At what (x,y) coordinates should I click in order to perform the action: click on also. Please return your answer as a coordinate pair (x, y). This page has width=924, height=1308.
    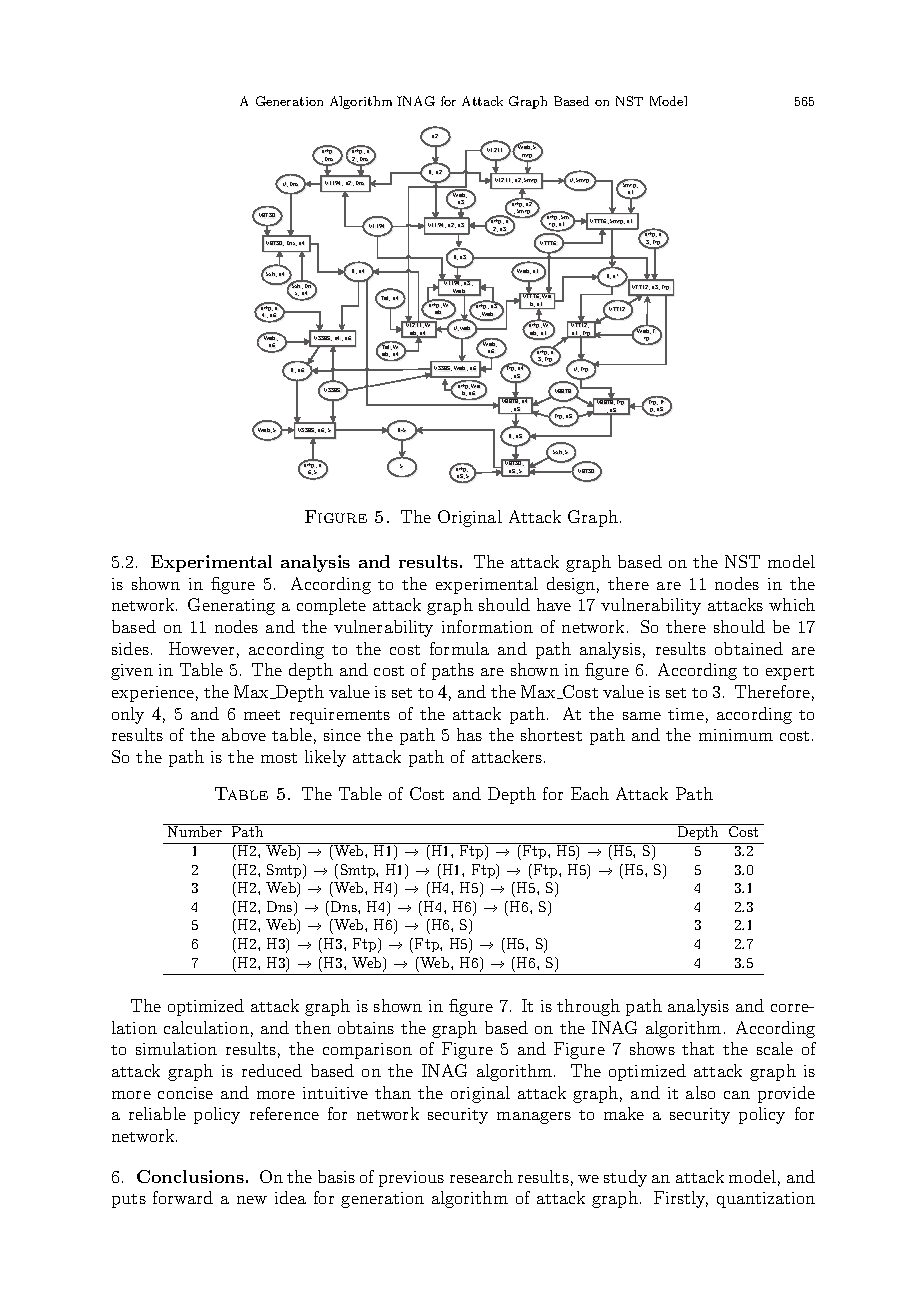
    Looking at the image, I should click on (700, 1092).
